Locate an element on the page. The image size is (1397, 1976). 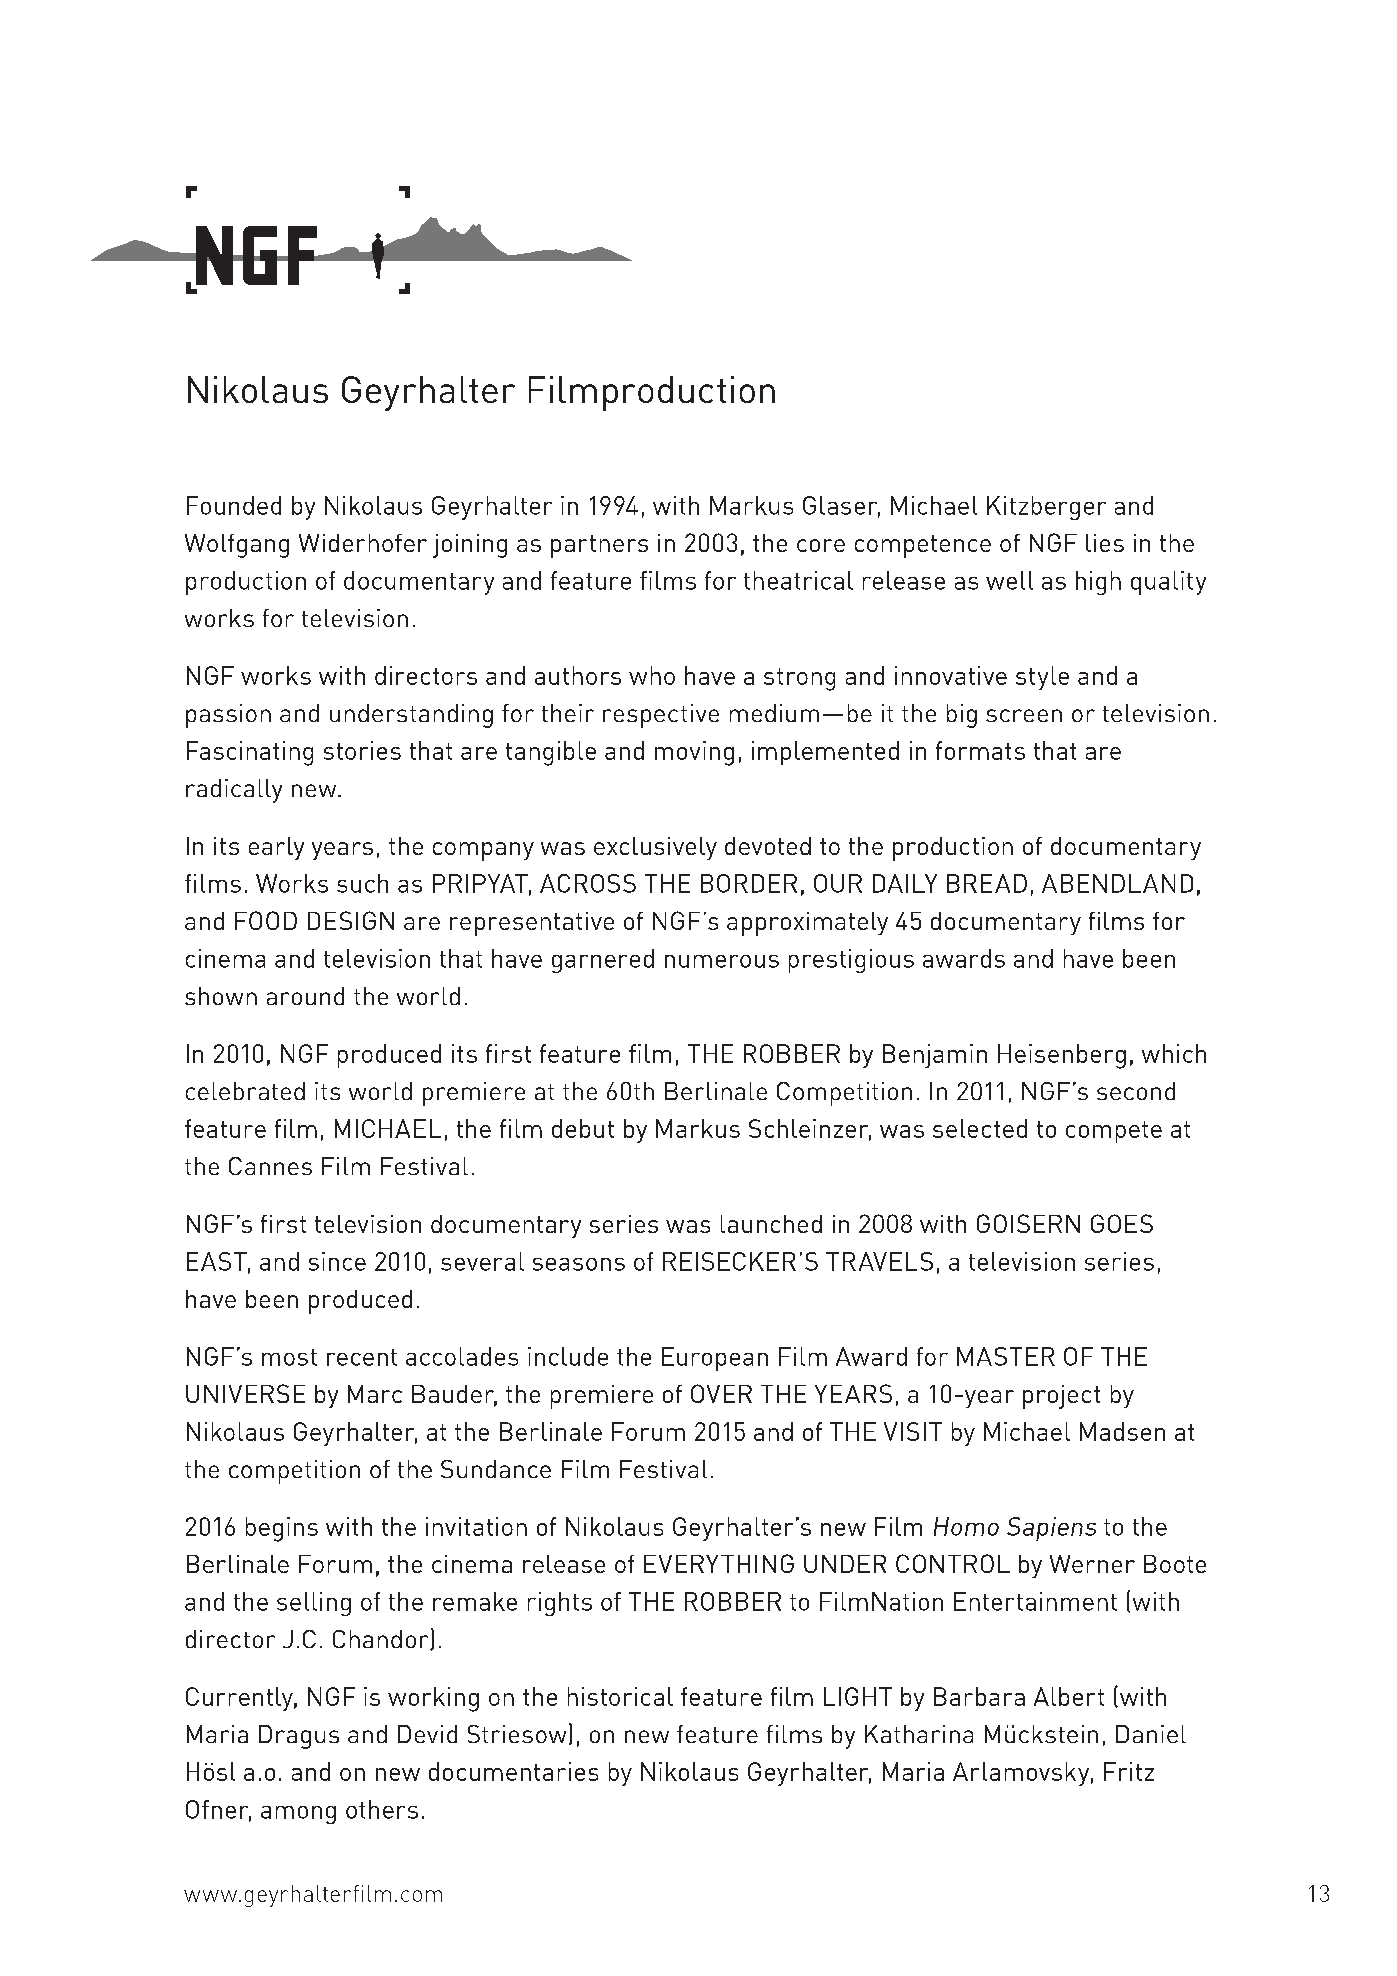
Cannes is located at coordinates (270, 1166).
